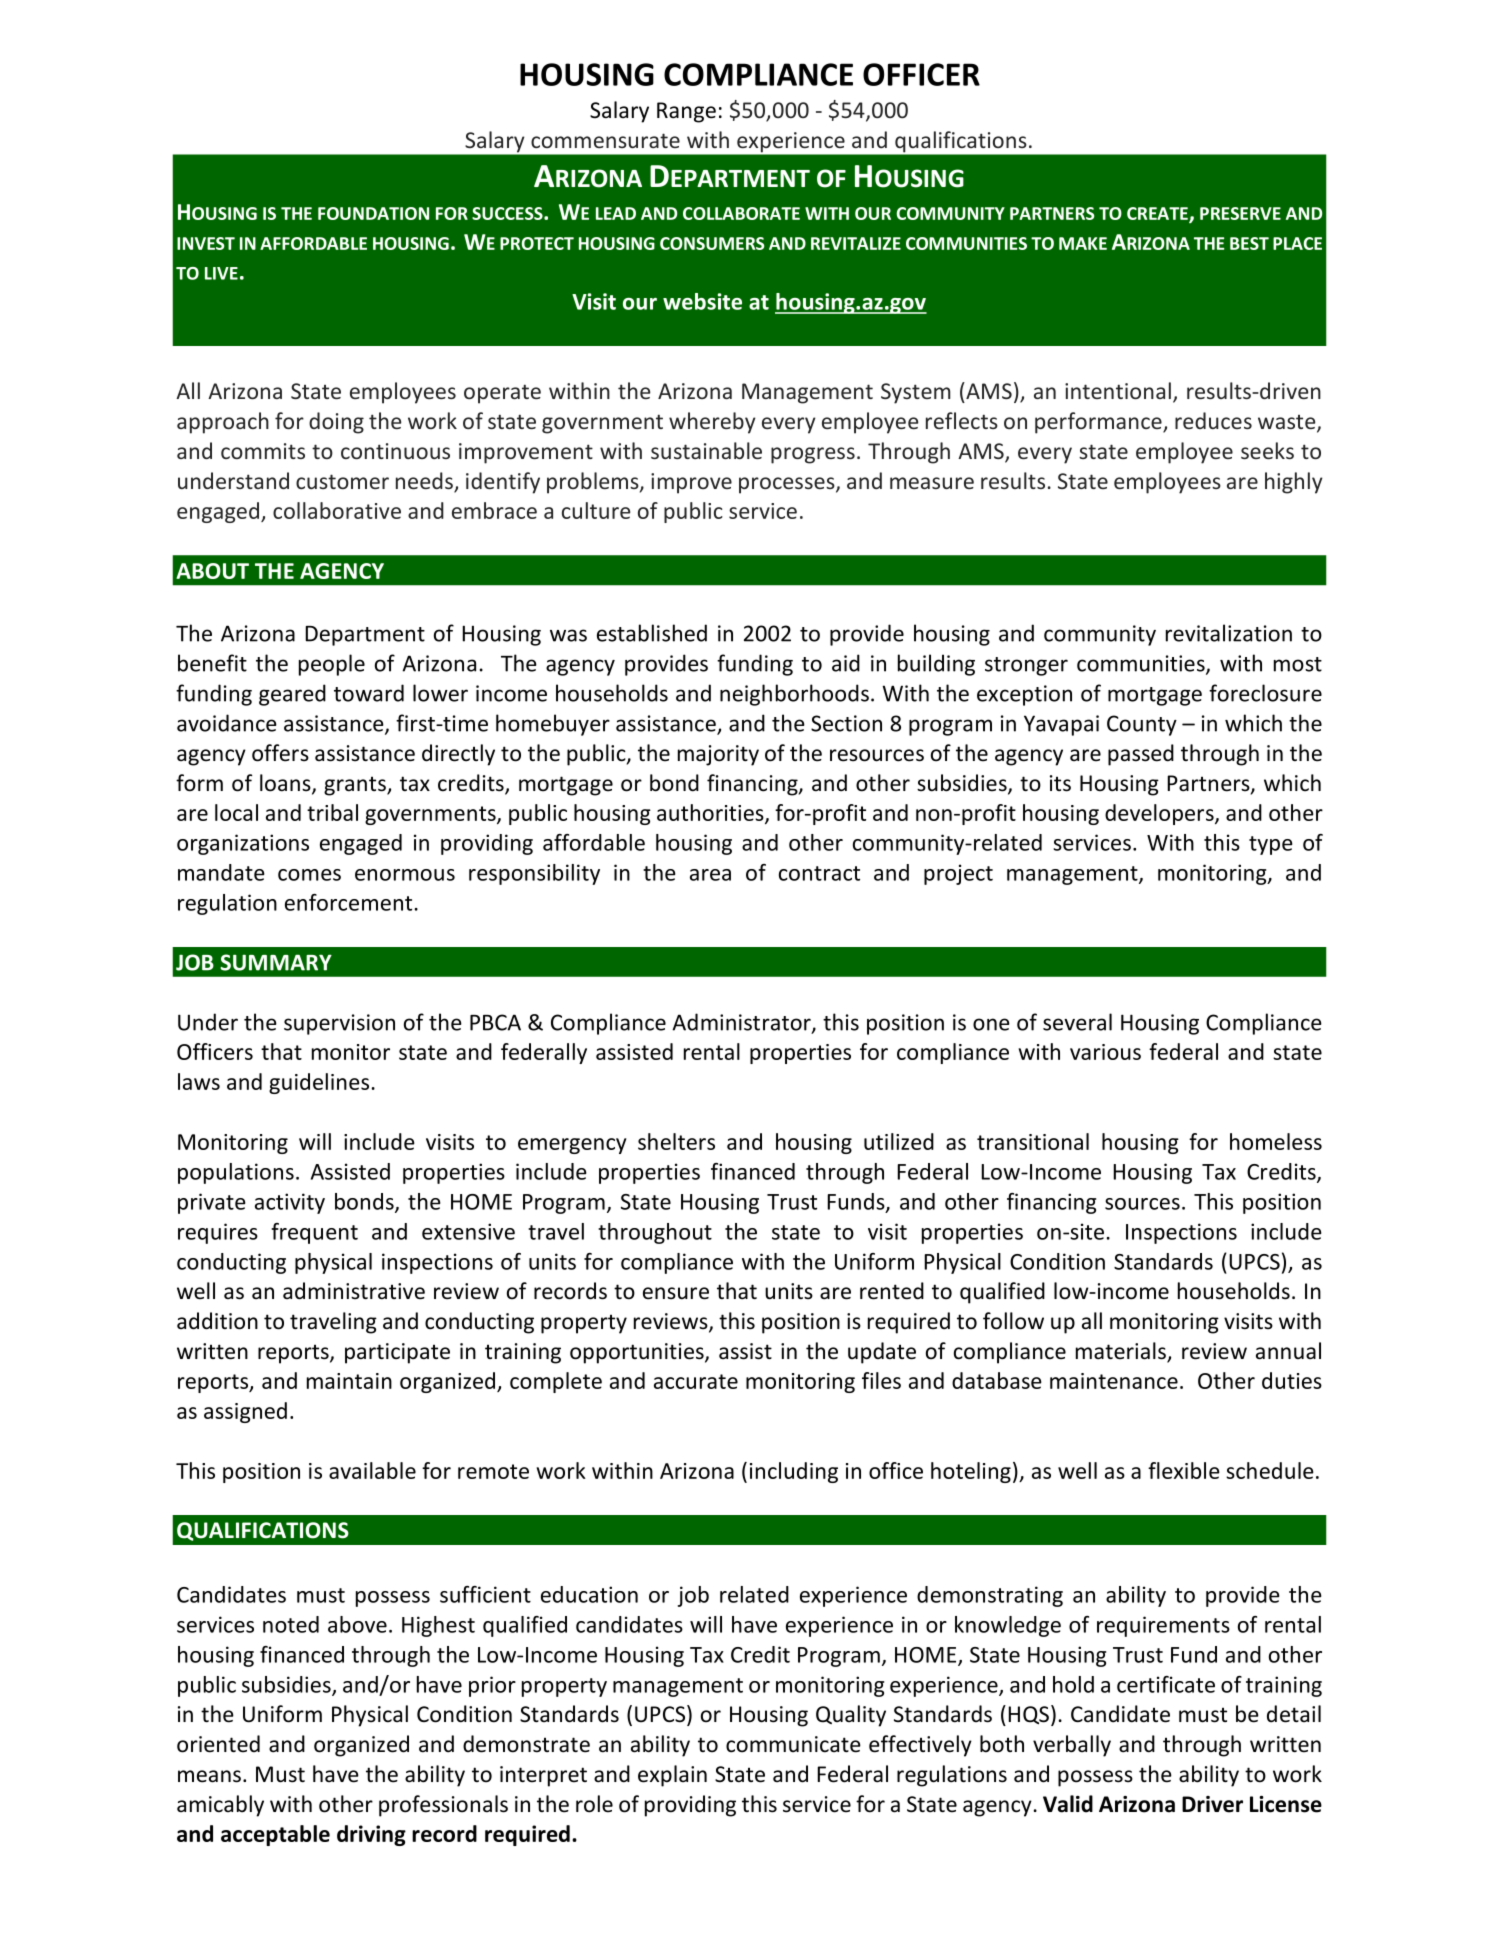  What do you see at coordinates (1240, 213) in the page?
I see `PRESERVE` at bounding box center [1240, 213].
